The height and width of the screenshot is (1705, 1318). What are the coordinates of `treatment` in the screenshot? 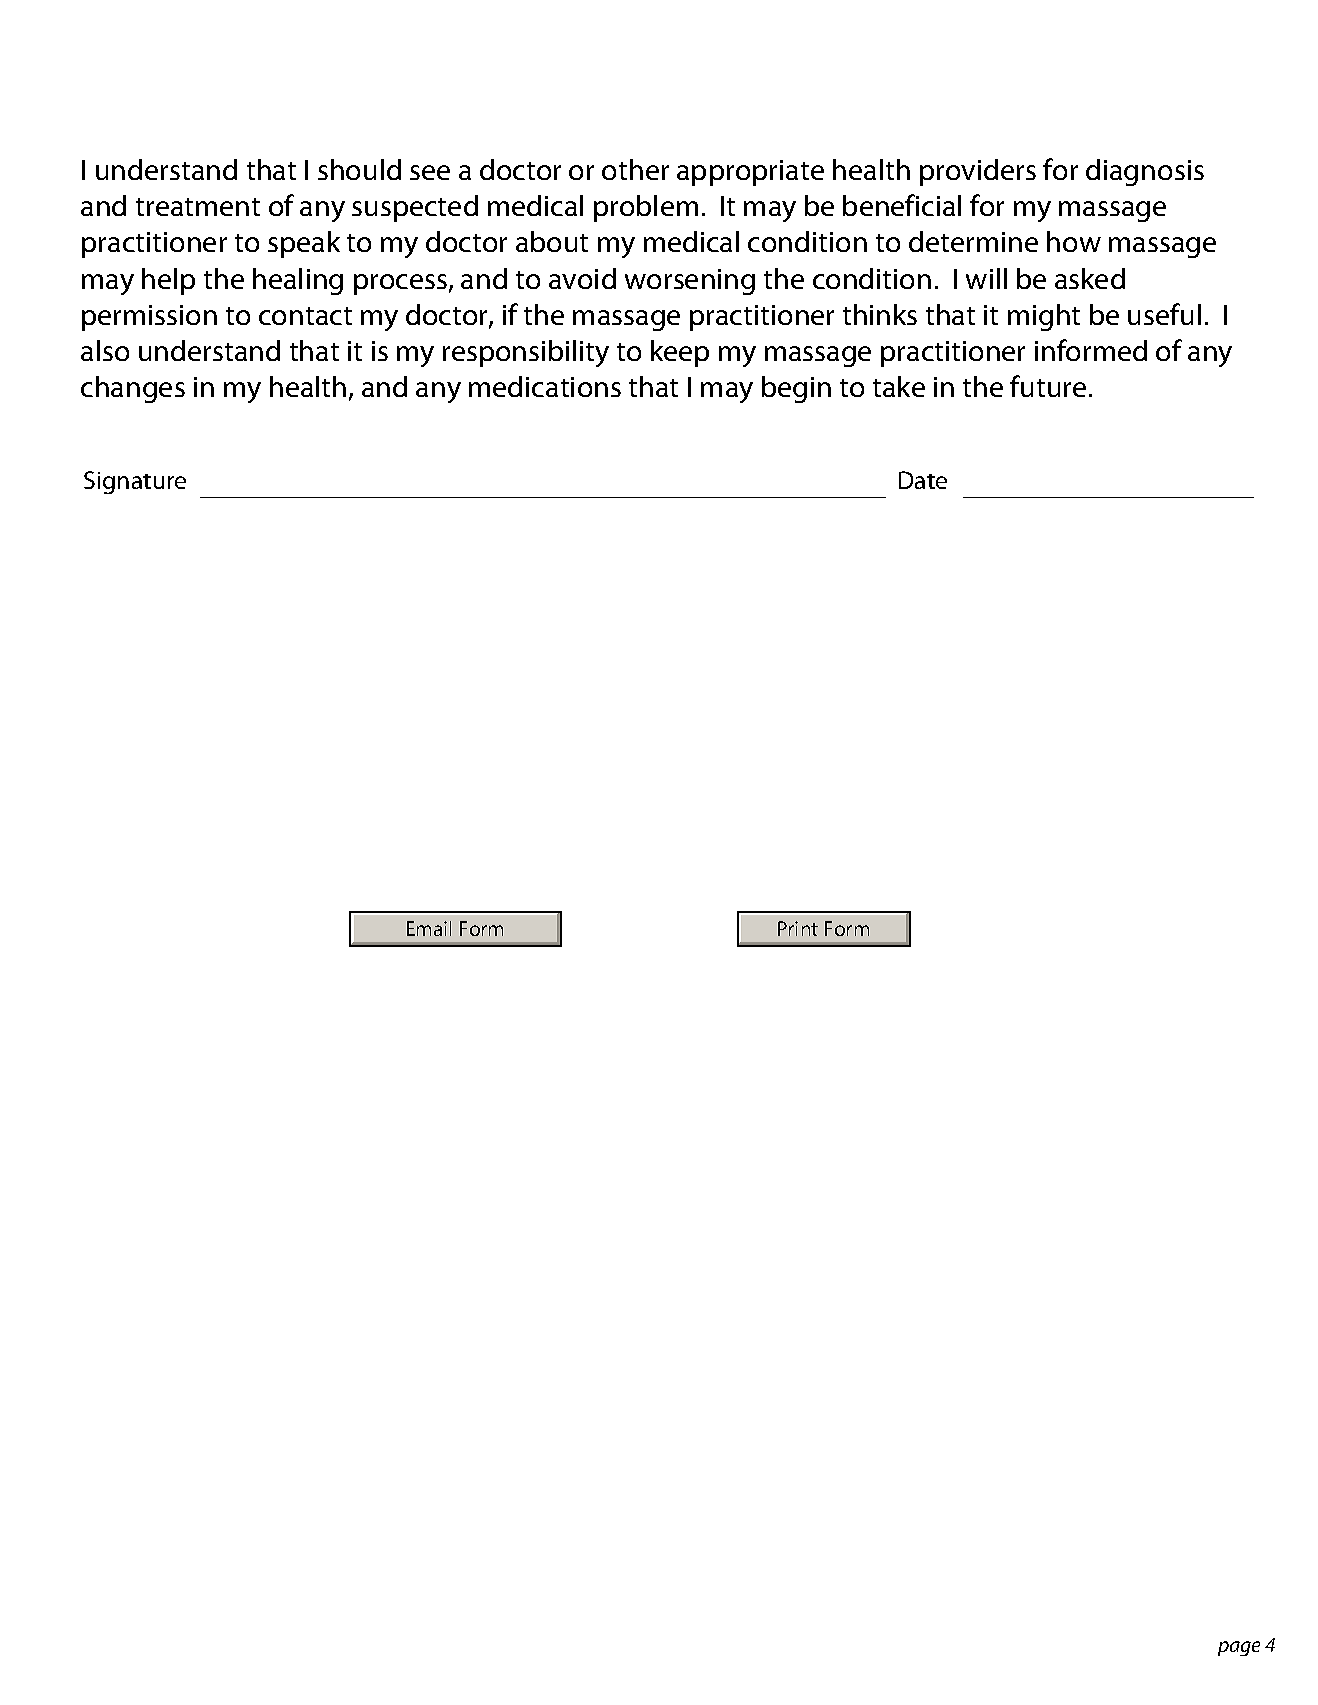 It's located at (198, 207).
